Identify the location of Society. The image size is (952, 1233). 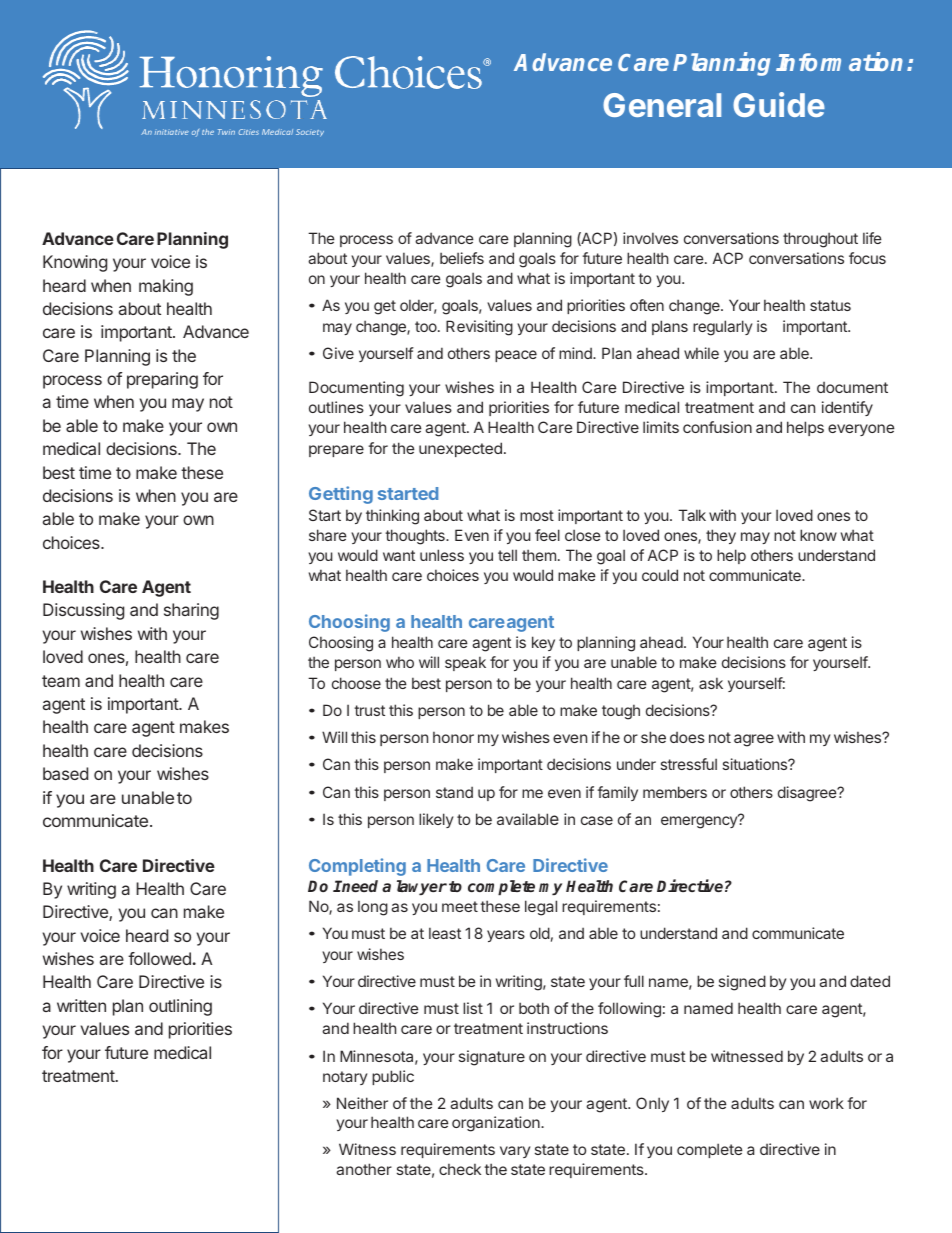
(310, 133).
